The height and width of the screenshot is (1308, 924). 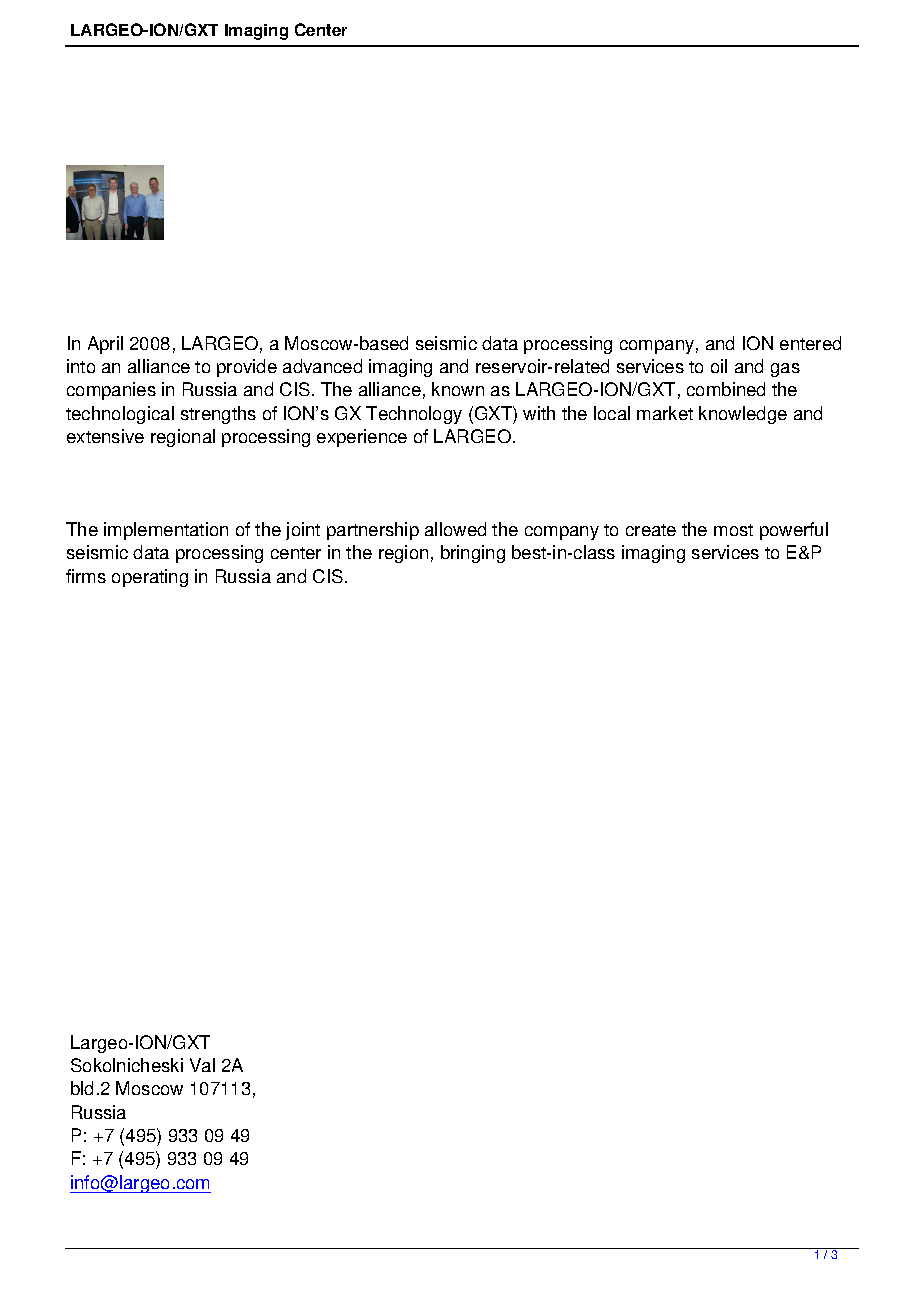 What do you see at coordinates (150, 578) in the screenshot?
I see `operating` at bounding box center [150, 578].
